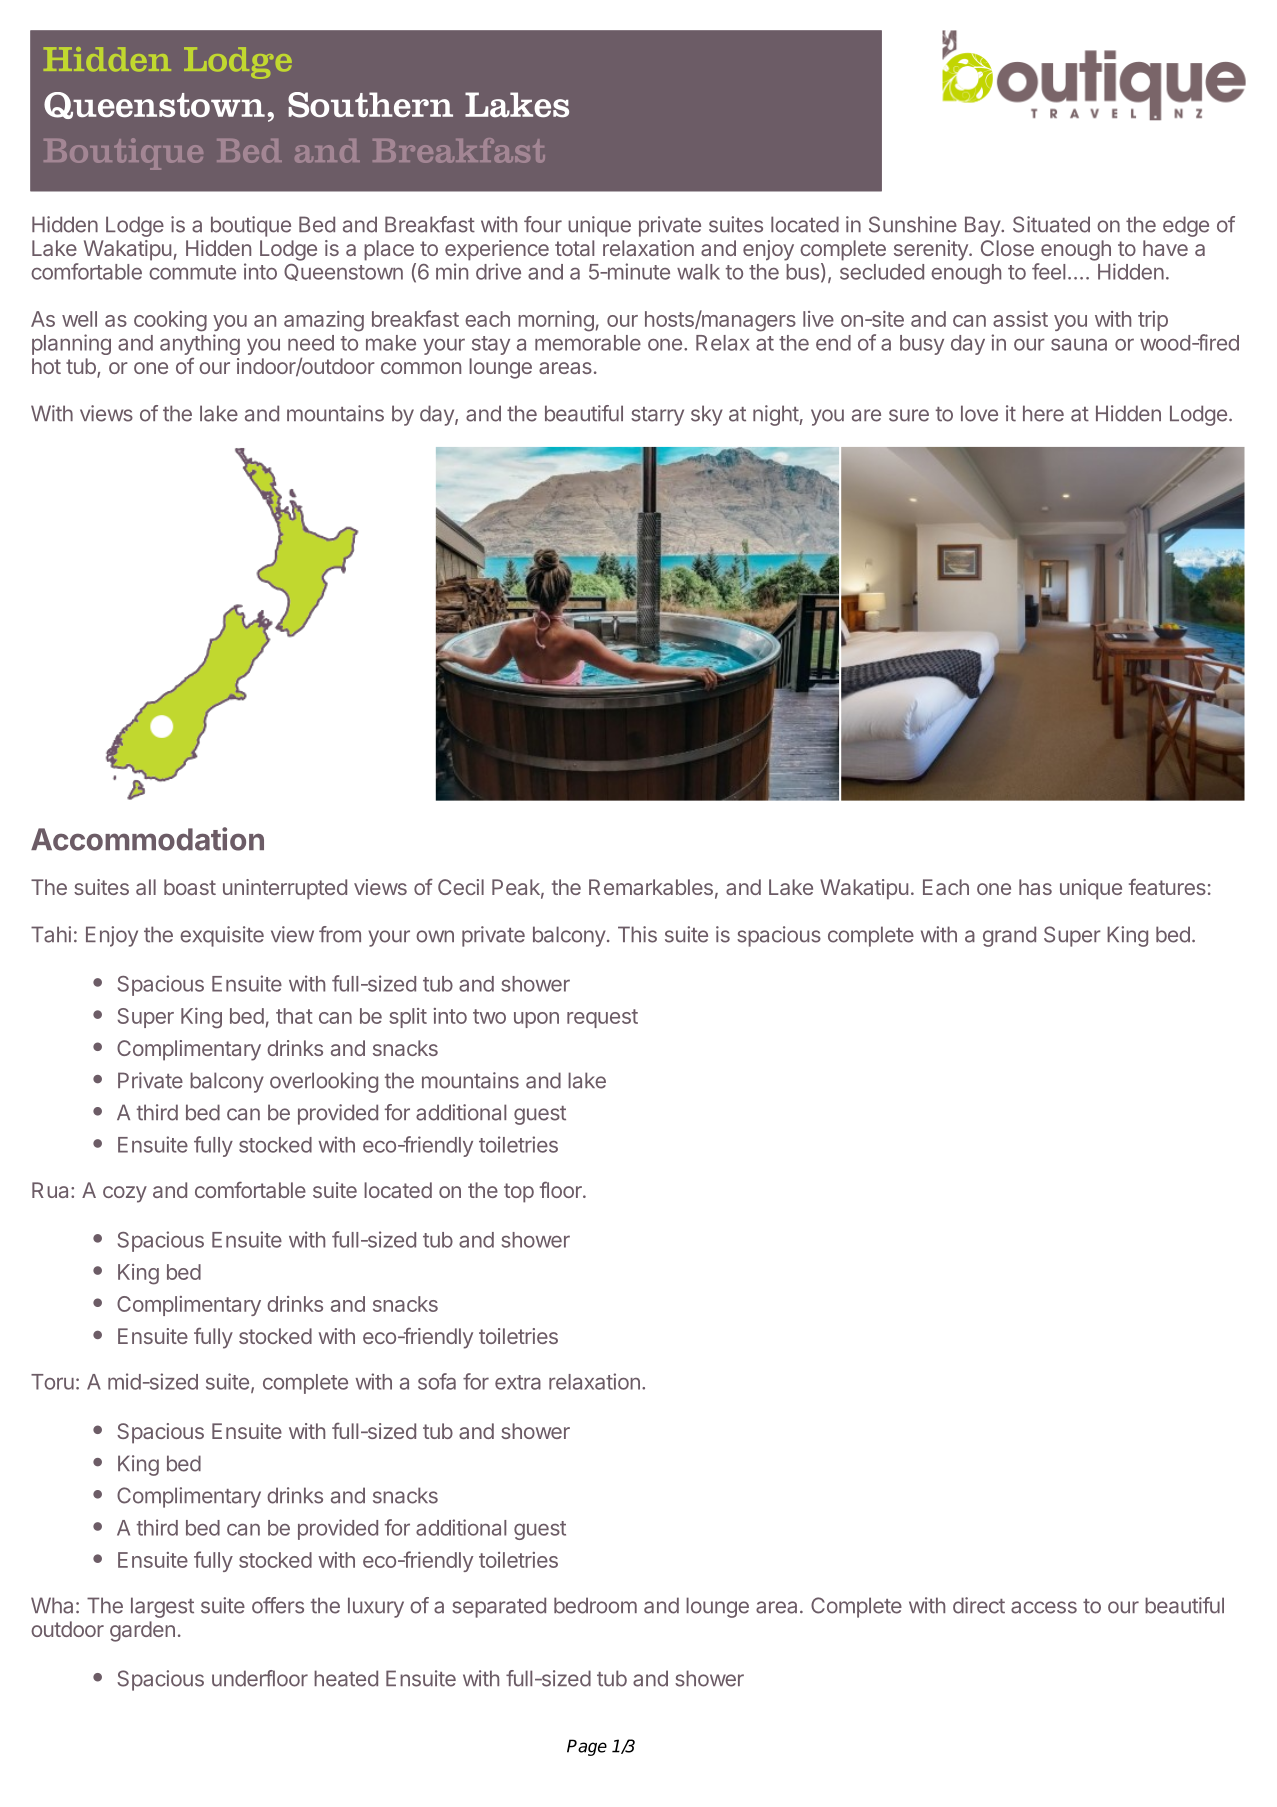 Image resolution: width=1277 pixels, height=1807 pixels. I want to click on access, so click(1044, 1607).
